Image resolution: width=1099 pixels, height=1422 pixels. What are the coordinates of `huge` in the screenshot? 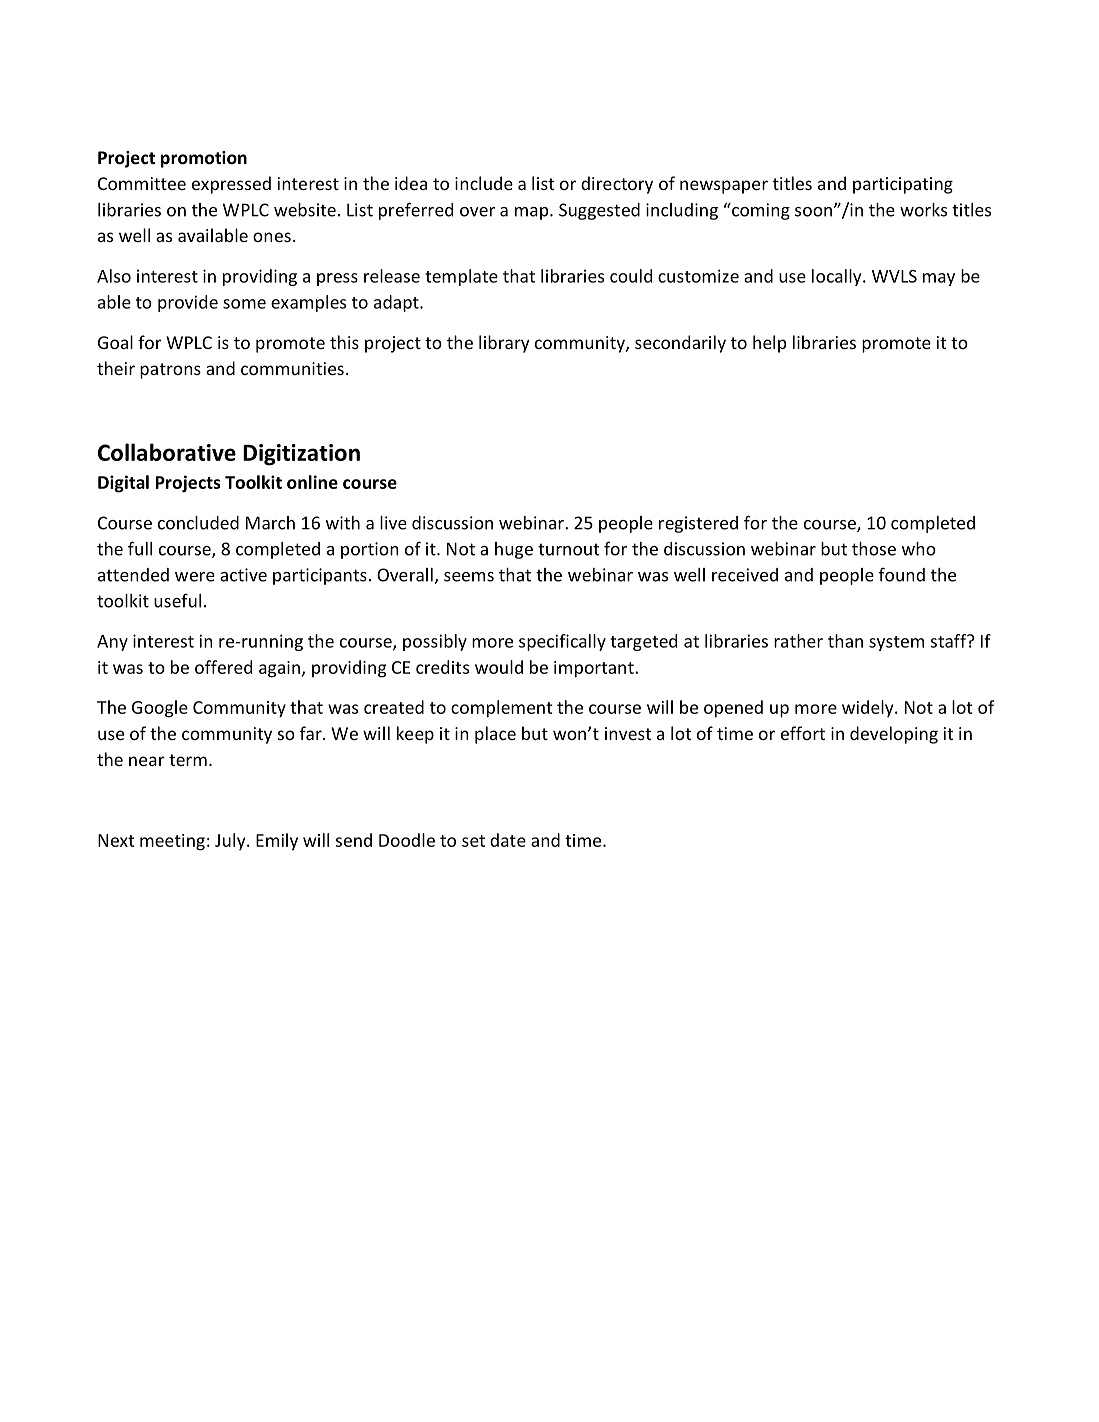 It's located at (514, 550).
